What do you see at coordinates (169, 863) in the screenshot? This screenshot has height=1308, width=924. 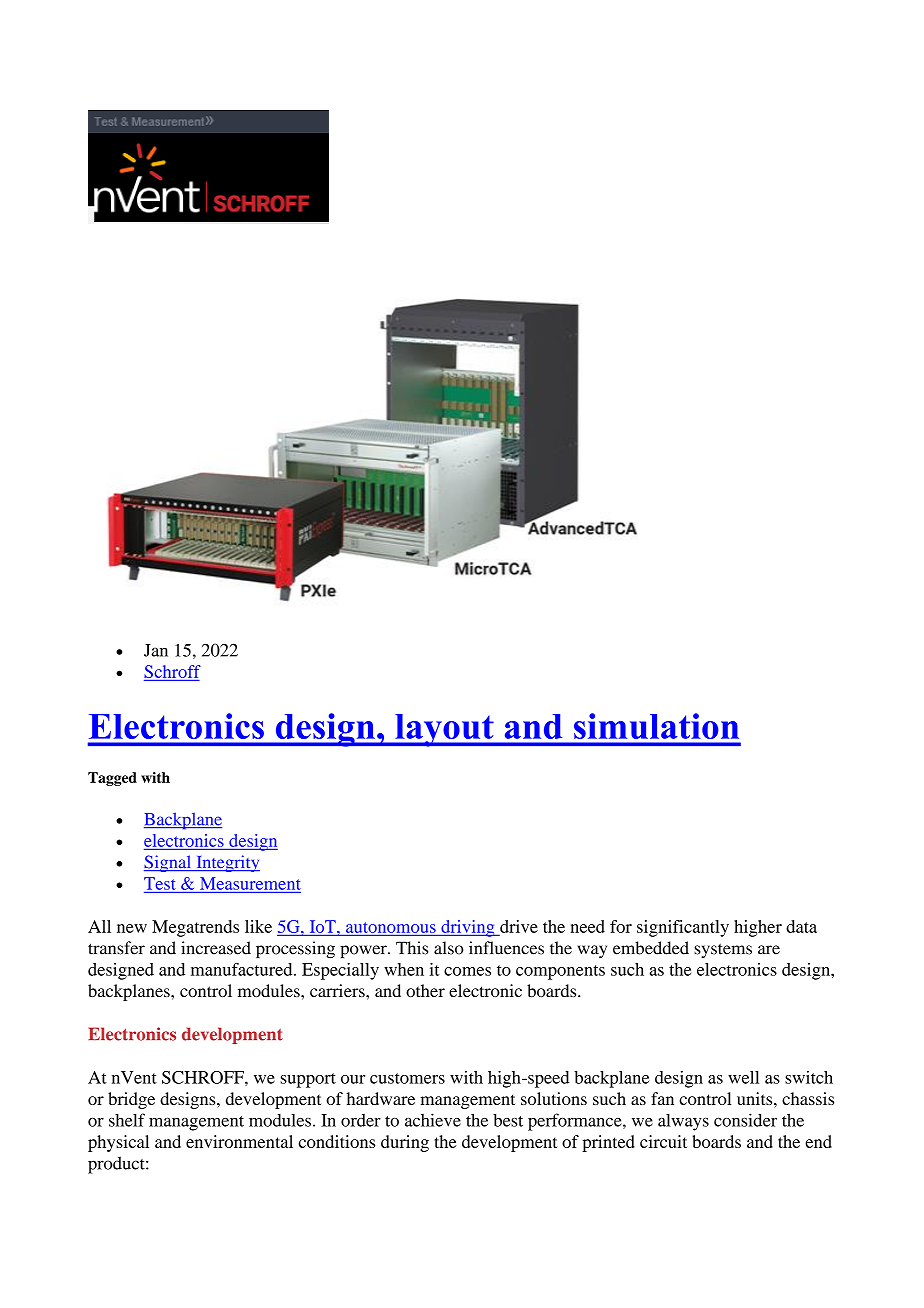 I see `Signal` at bounding box center [169, 863].
